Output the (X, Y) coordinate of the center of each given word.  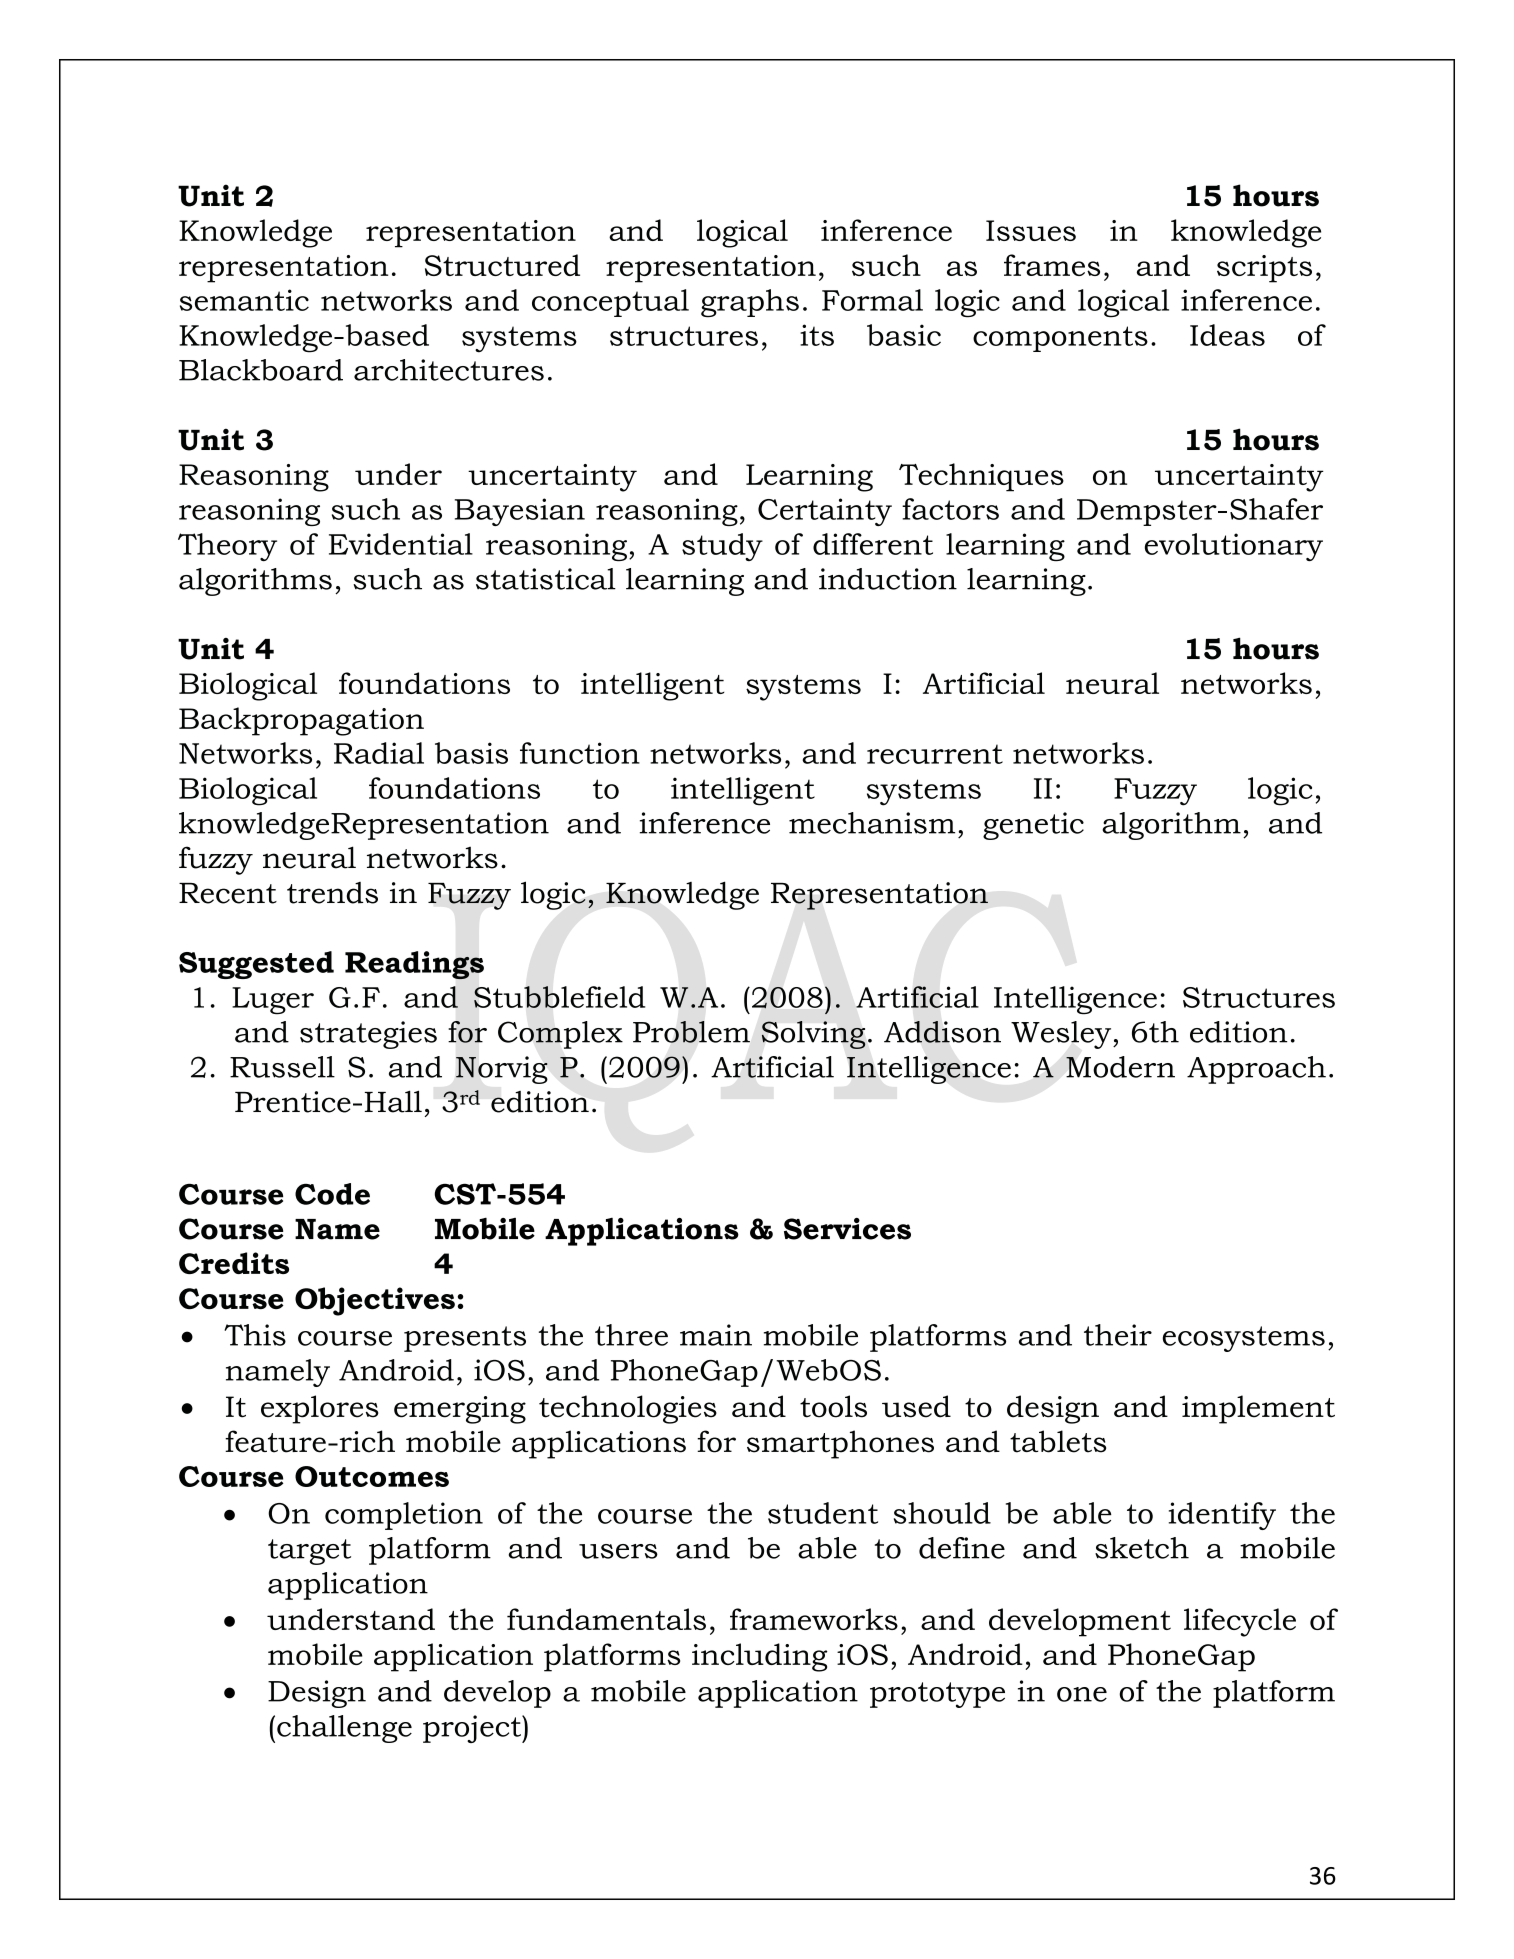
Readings (414, 965)
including (759, 1657)
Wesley (1062, 1035)
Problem (691, 1032)
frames (1052, 265)
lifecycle (1240, 1622)
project (473, 1729)
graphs (750, 303)
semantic (244, 300)
